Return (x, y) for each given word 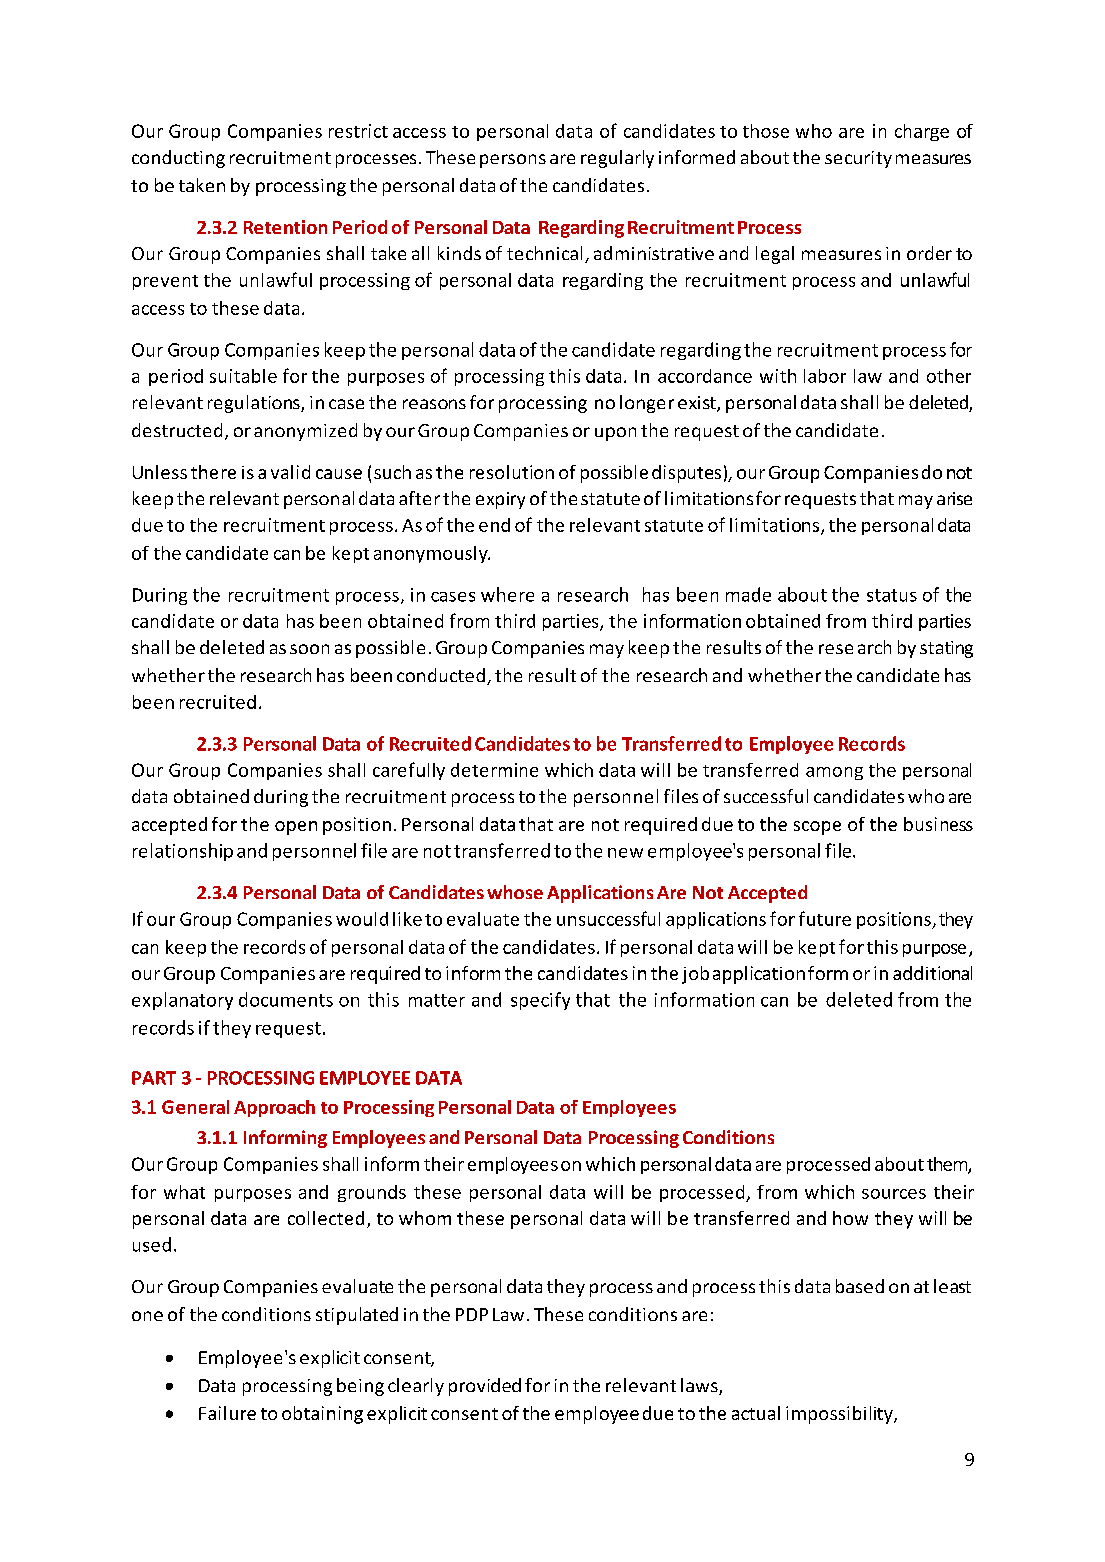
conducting (178, 159)
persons (513, 161)
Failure (227, 1413)
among (834, 773)
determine (494, 770)
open (296, 828)
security (858, 159)
